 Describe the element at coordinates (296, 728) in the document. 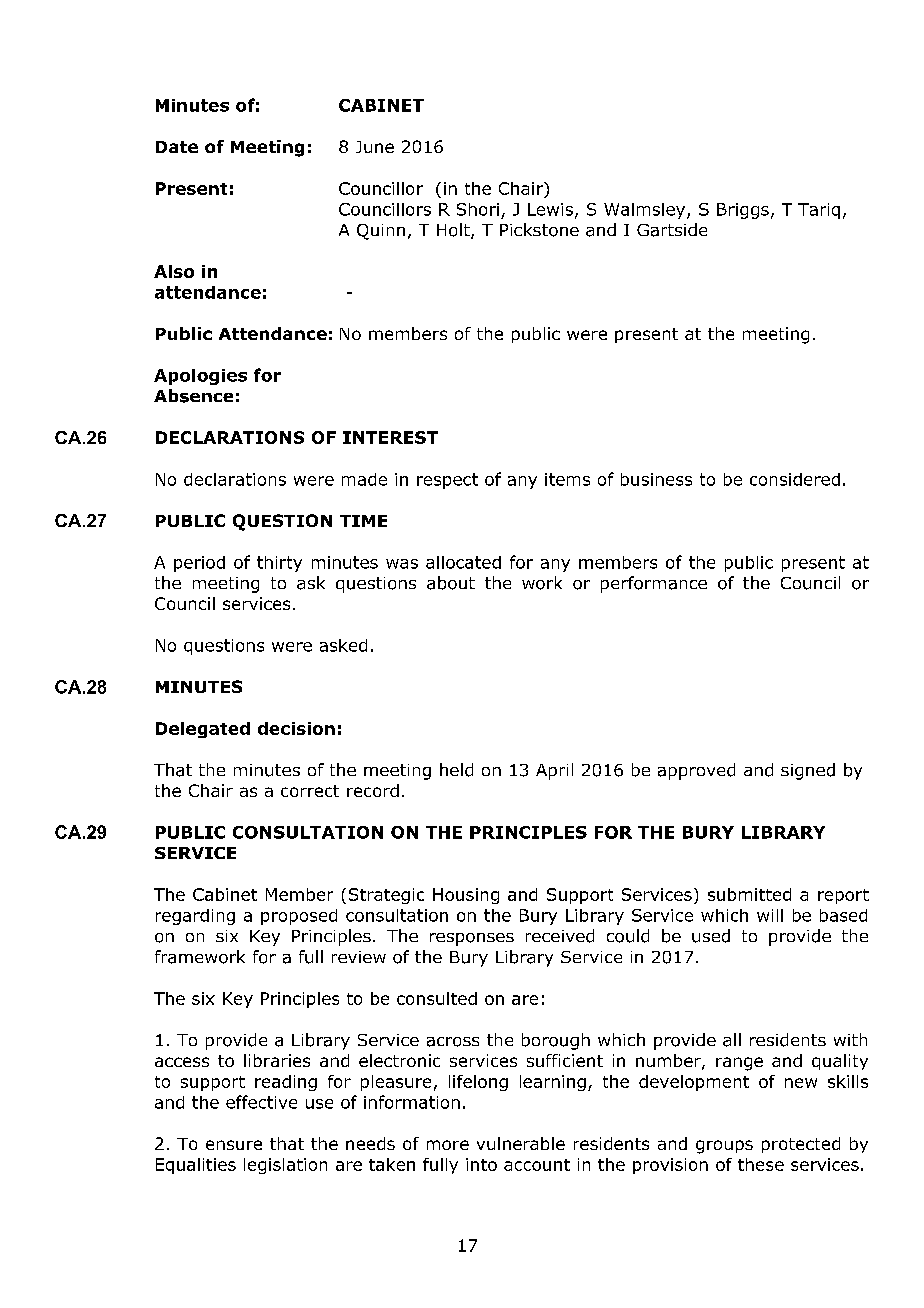

I see `decision` at that location.
